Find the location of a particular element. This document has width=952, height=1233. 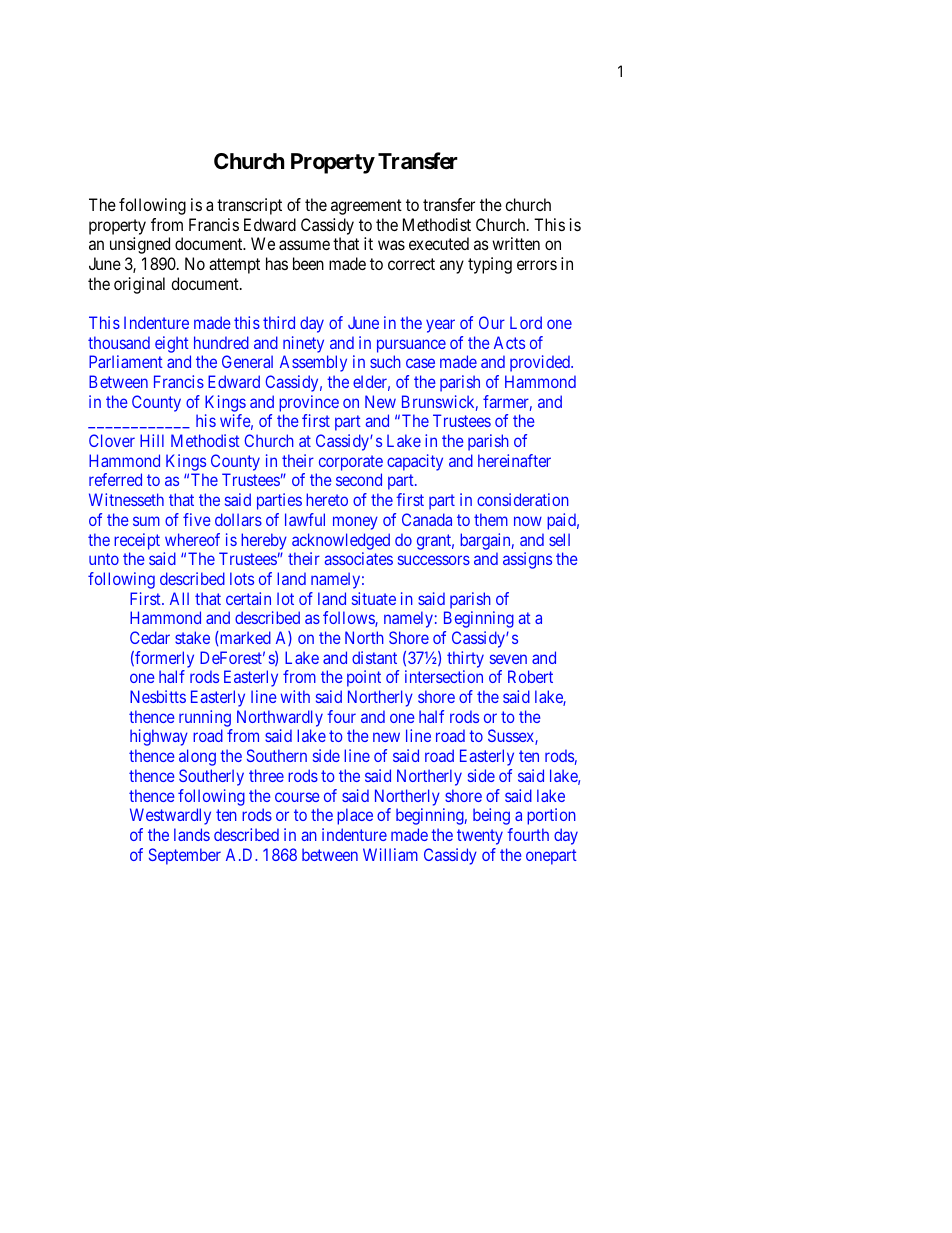

agreement is located at coordinates (366, 207).
